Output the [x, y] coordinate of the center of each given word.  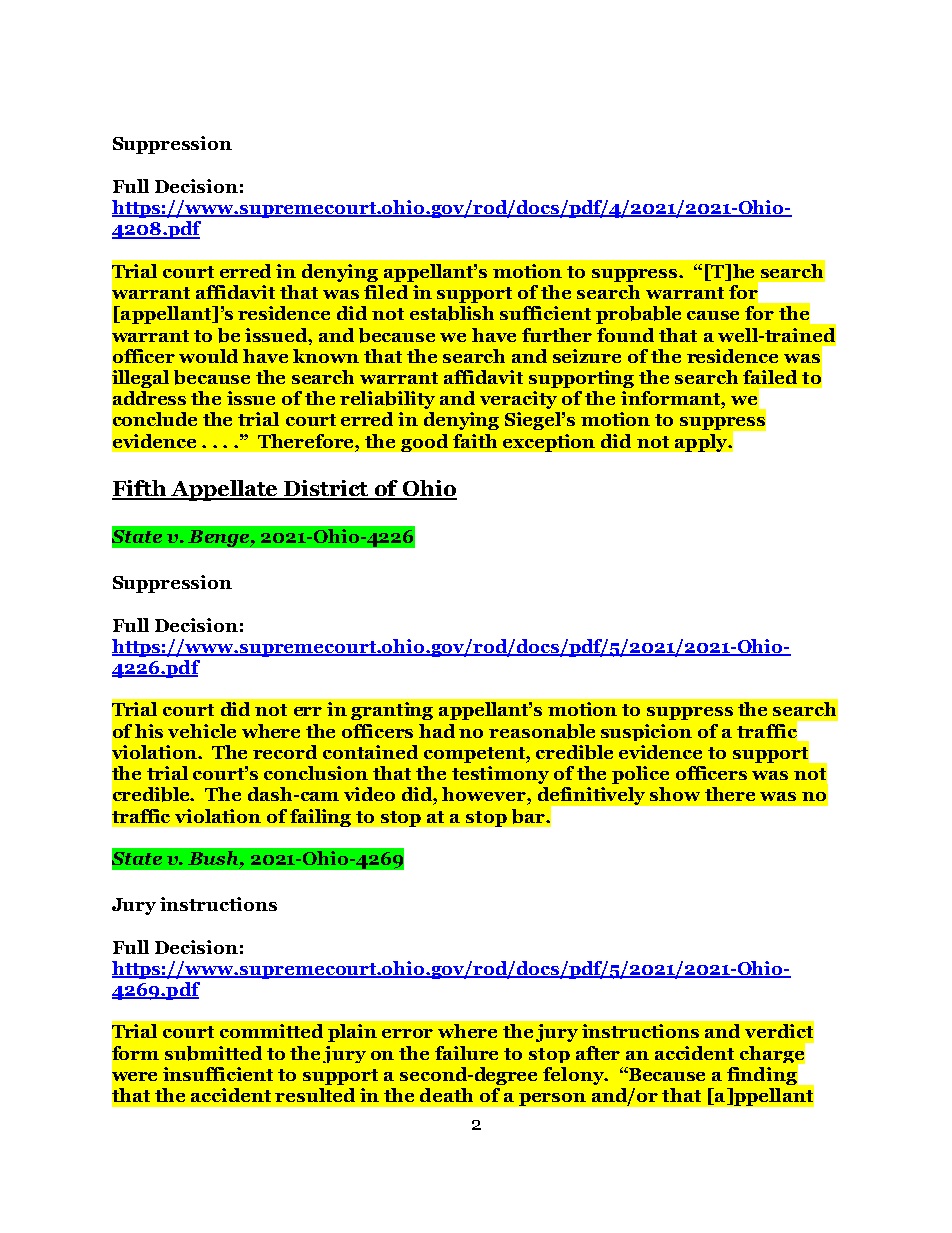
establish [452, 313]
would [208, 356]
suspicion [646, 732]
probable [638, 315]
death [446, 1095]
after [598, 1053]
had [437, 731]
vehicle [202, 731]
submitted [213, 1053]
